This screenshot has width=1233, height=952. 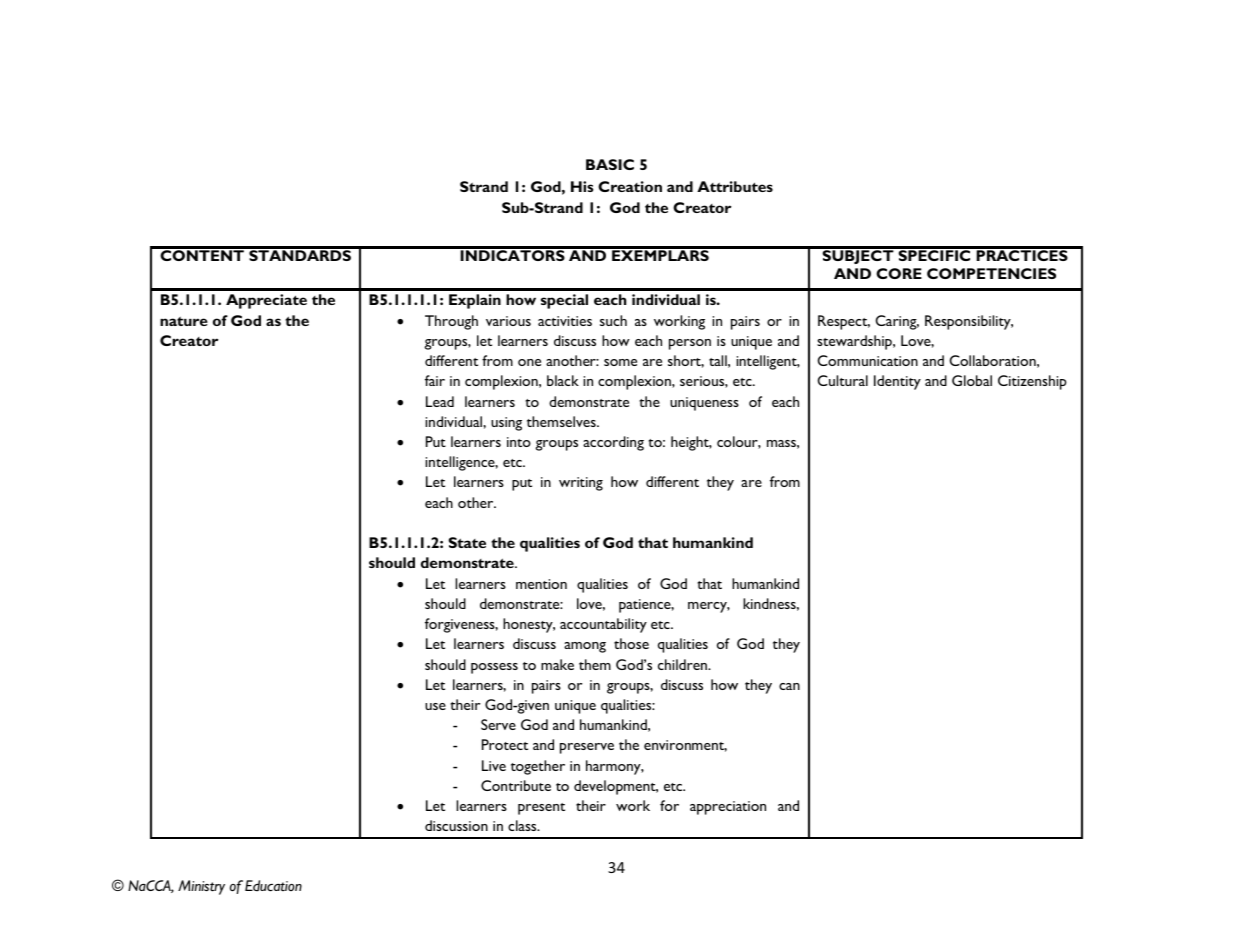 I want to click on Creation, so click(x=630, y=186).
